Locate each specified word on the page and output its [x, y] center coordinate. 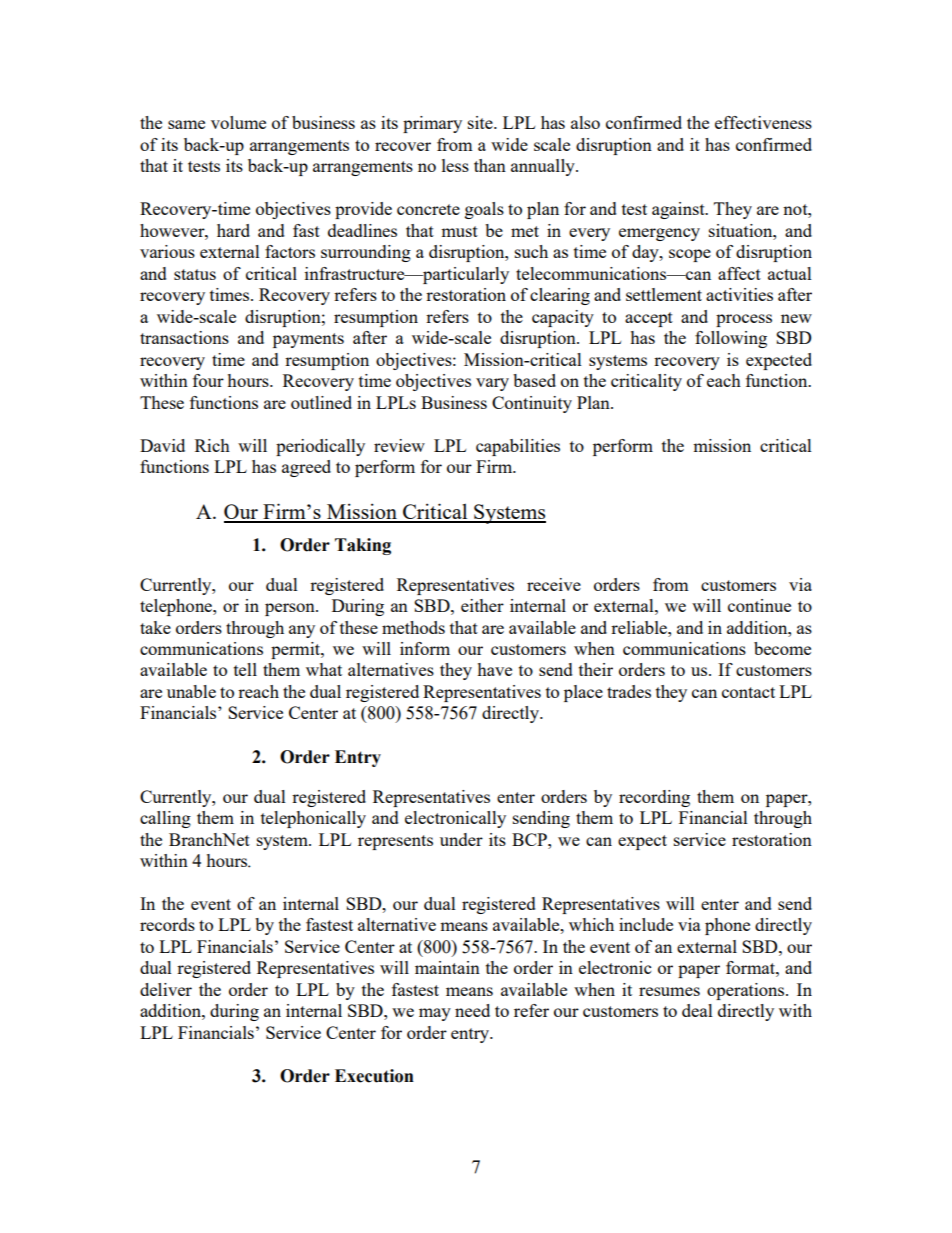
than [490, 165]
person [291, 609]
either [482, 605]
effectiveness [763, 122]
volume [238, 122]
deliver [166, 989]
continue [759, 605]
